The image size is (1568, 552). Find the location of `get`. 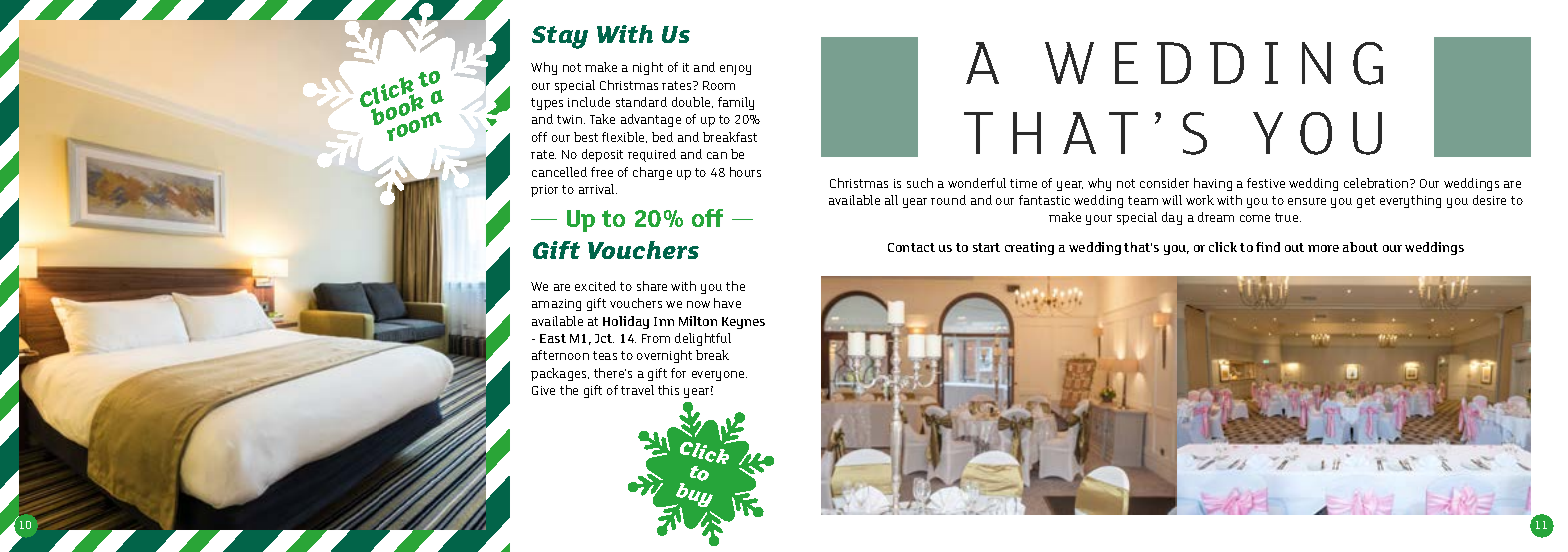

get is located at coordinates (1366, 202).
